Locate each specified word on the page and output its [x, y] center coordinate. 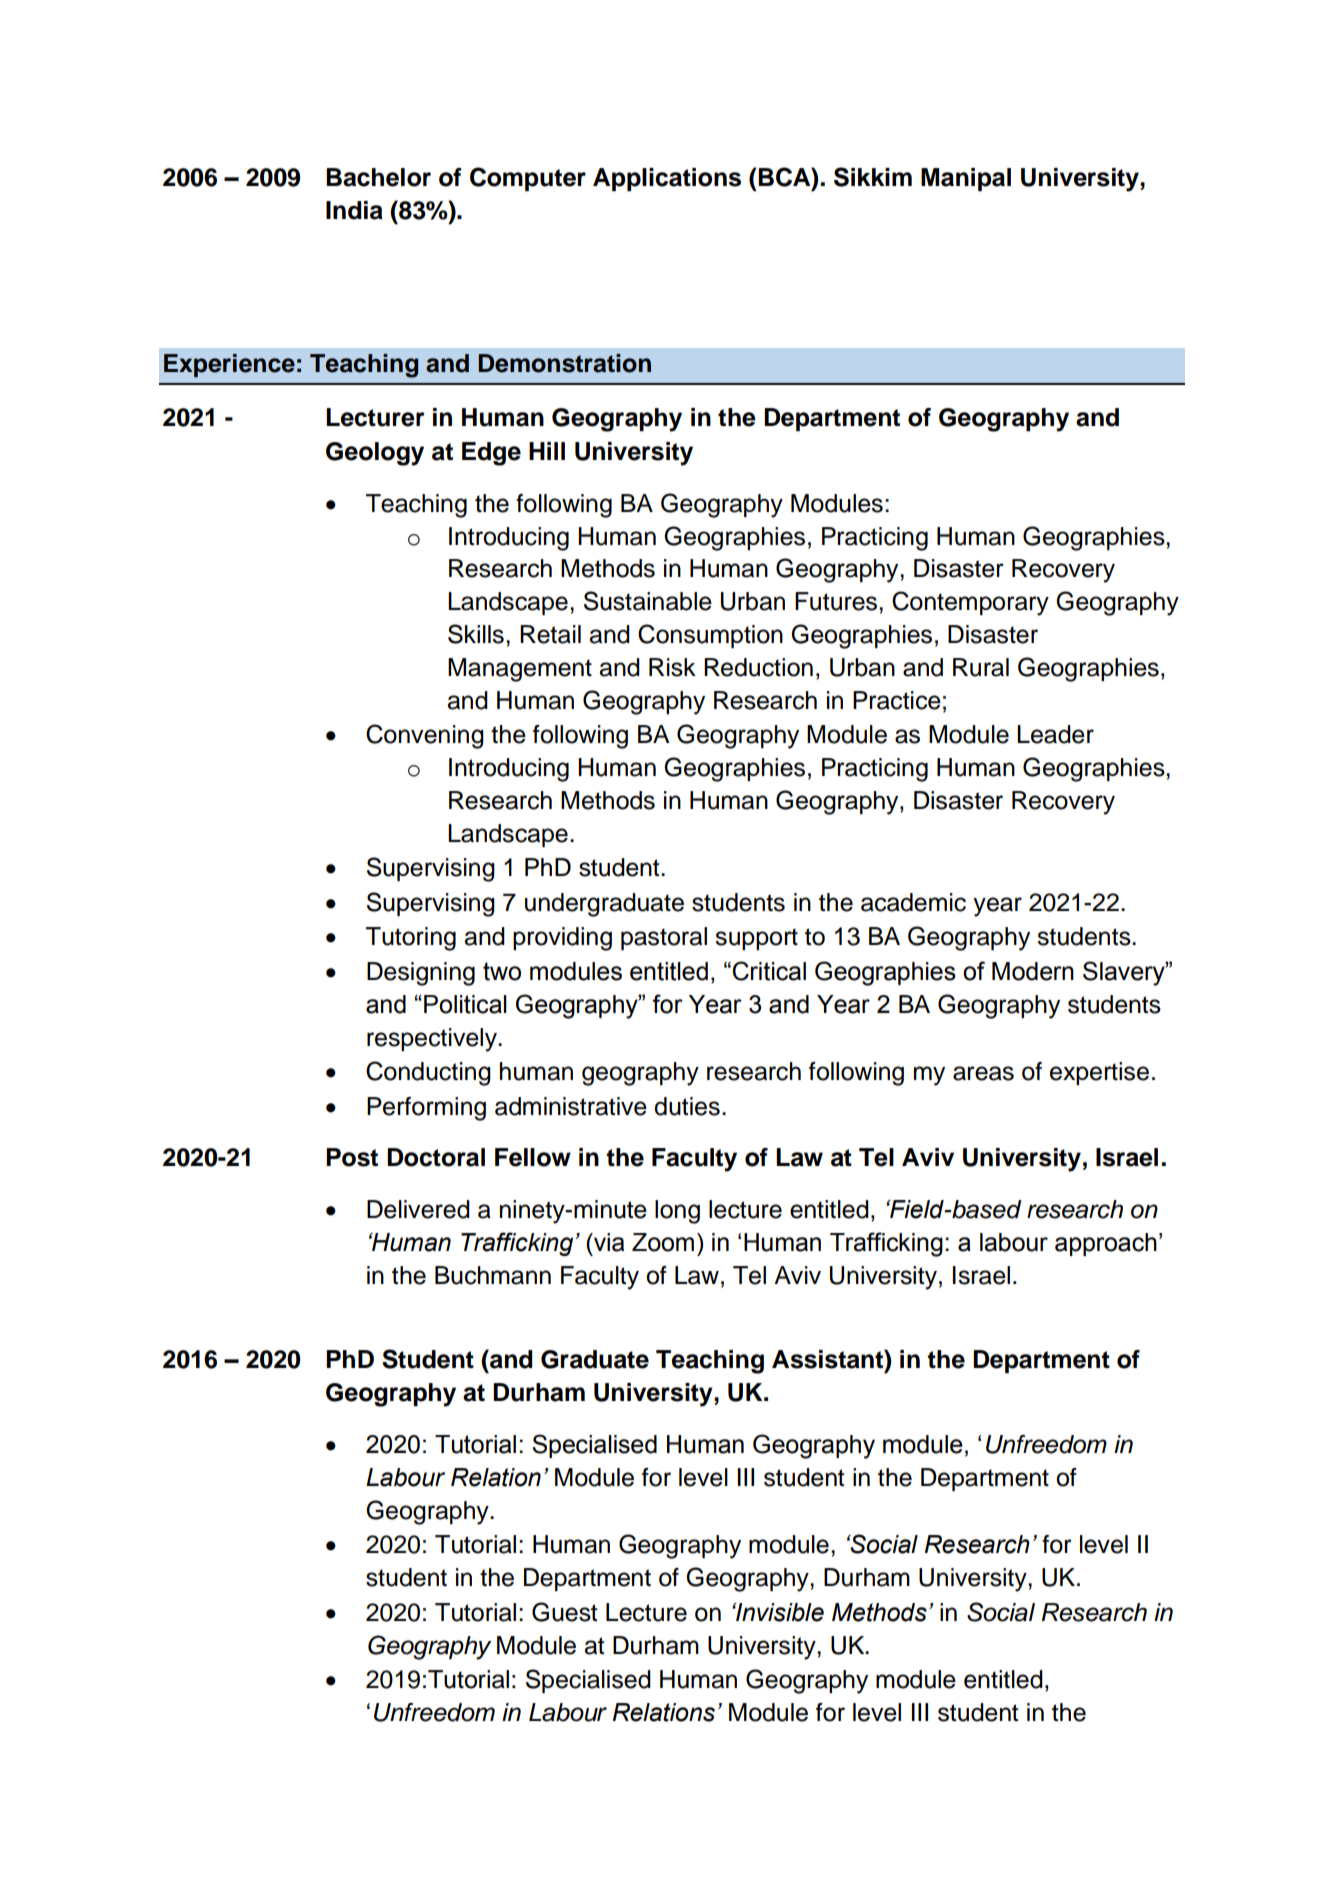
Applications [667, 179]
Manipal [966, 179]
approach [1106, 1244]
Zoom [663, 1242]
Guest [564, 1612]
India [354, 210]
